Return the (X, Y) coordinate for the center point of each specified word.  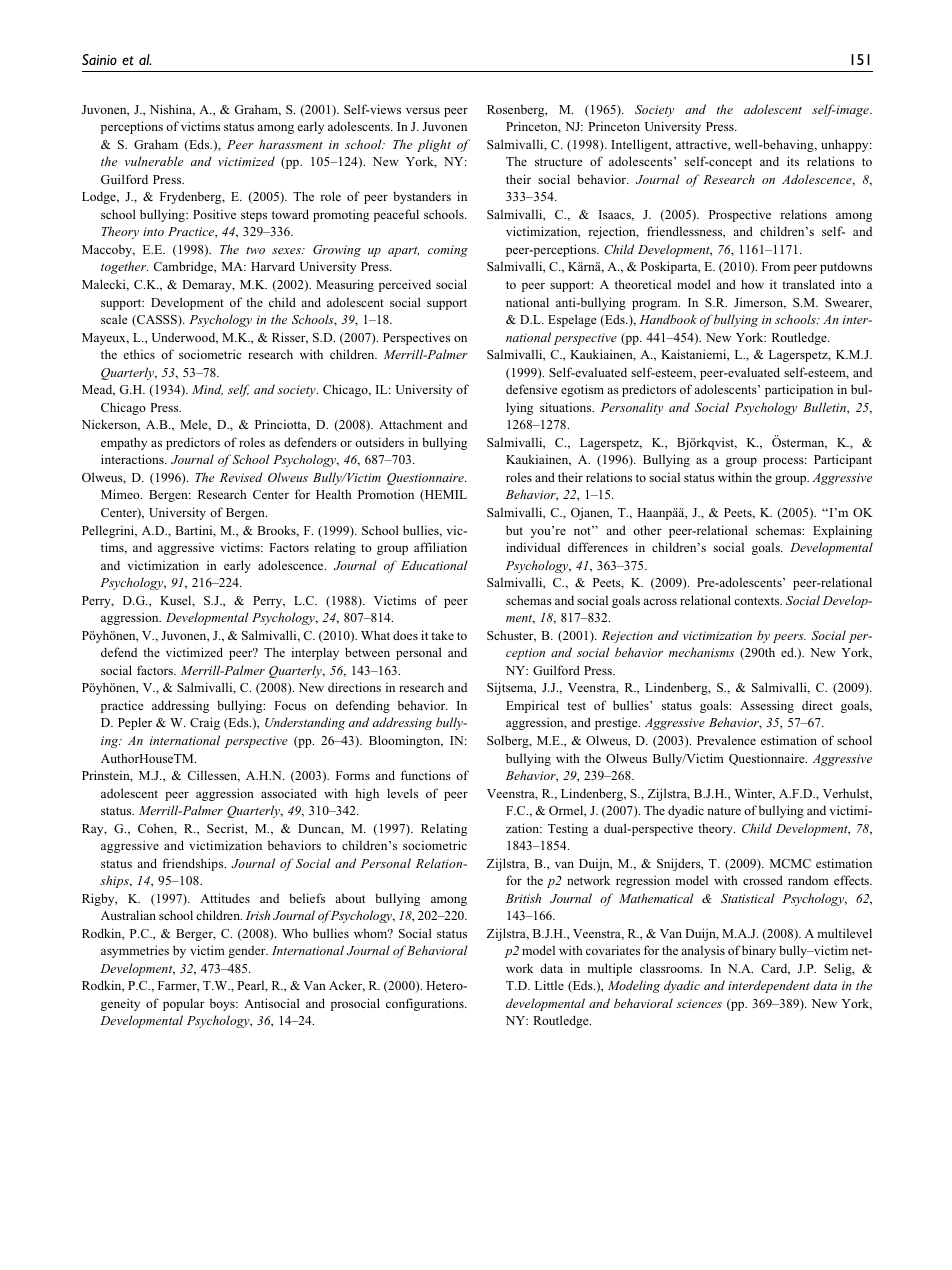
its (793, 161)
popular (184, 1004)
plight (434, 145)
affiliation (440, 547)
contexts (758, 601)
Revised (241, 477)
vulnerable (154, 161)
